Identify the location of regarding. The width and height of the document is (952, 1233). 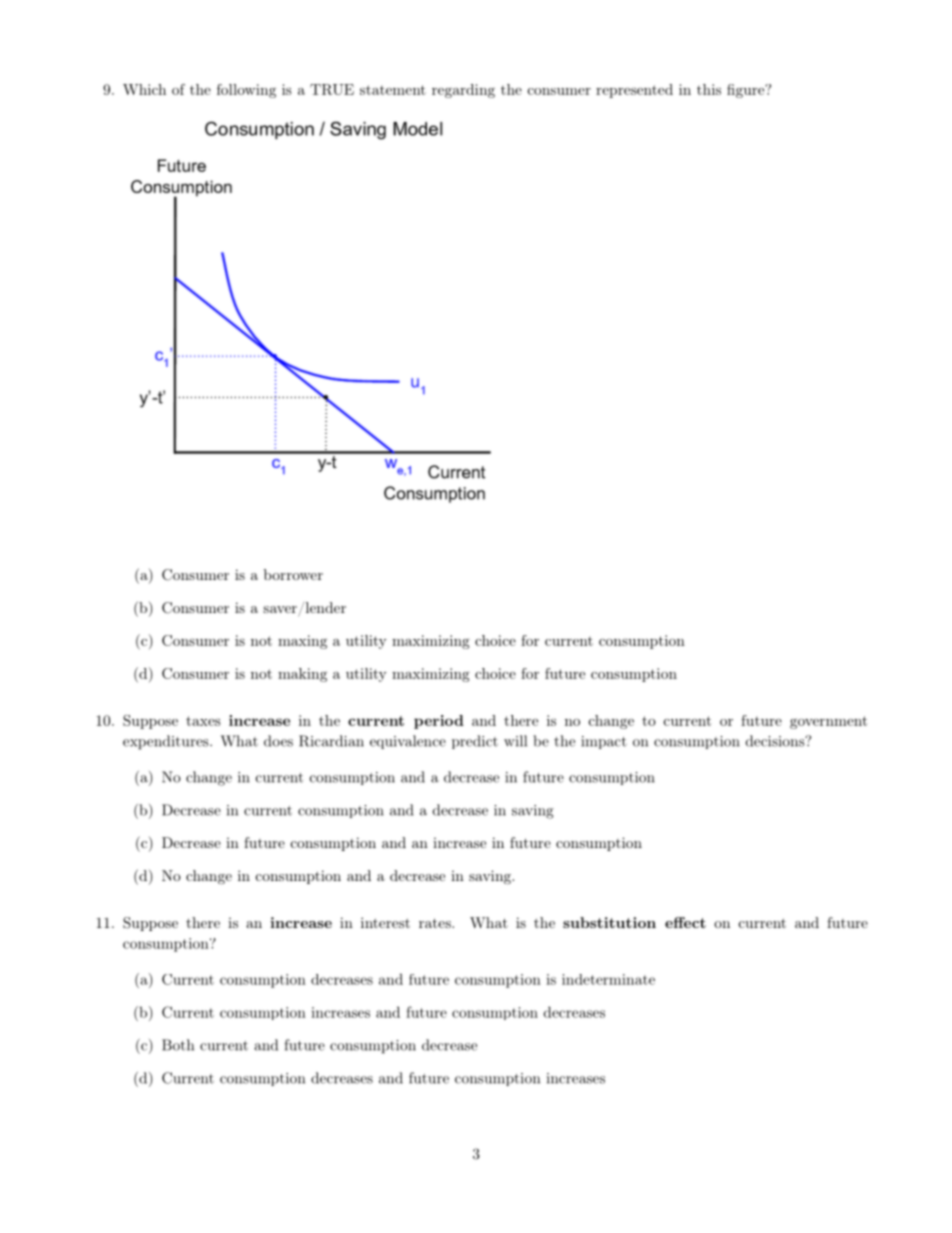
(463, 91).
